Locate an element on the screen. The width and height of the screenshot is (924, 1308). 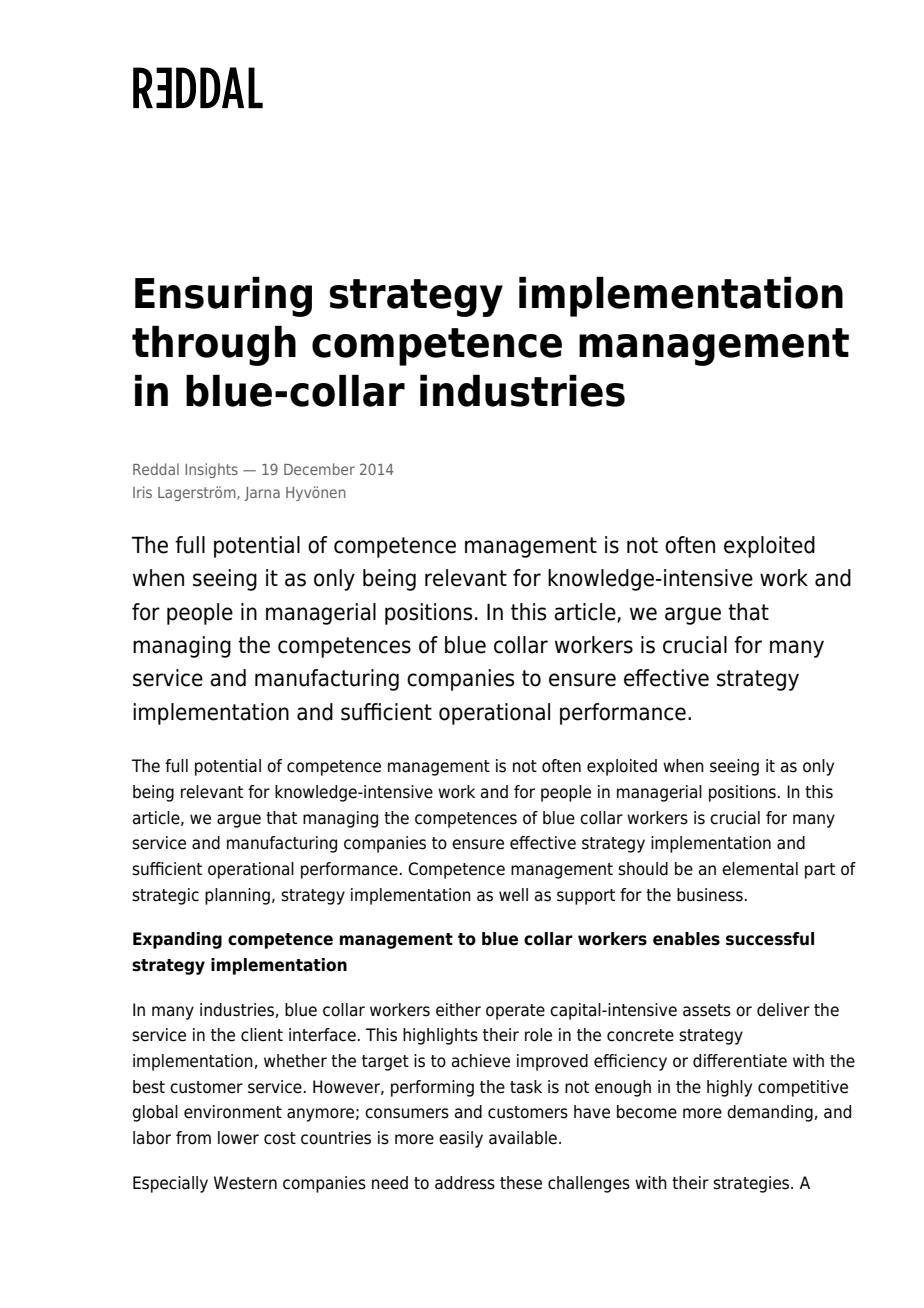
Ensuring is located at coordinates (223, 297).
